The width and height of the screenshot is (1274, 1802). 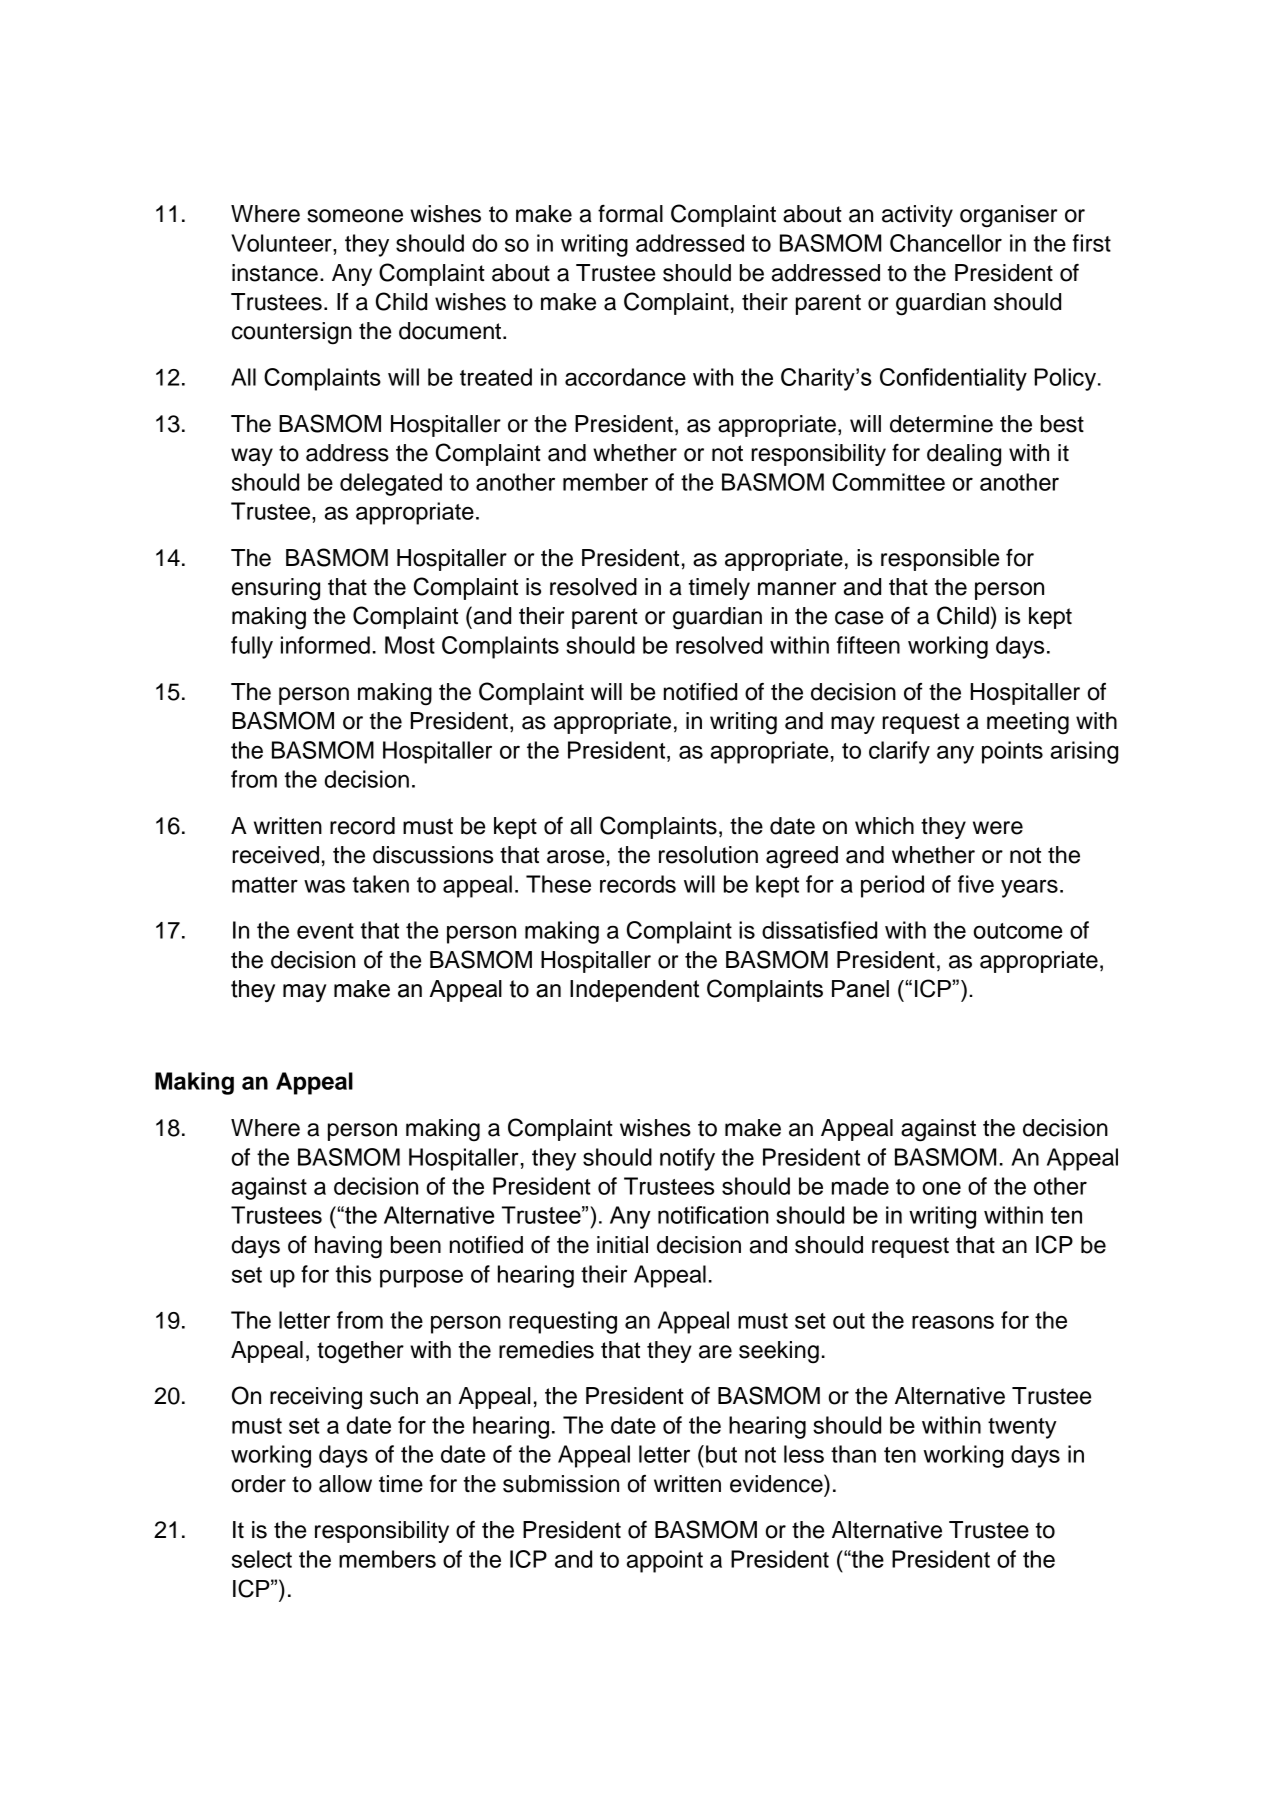 What do you see at coordinates (797, 589) in the screenshot?
I see `manner` at bounding box center [797, 589].
